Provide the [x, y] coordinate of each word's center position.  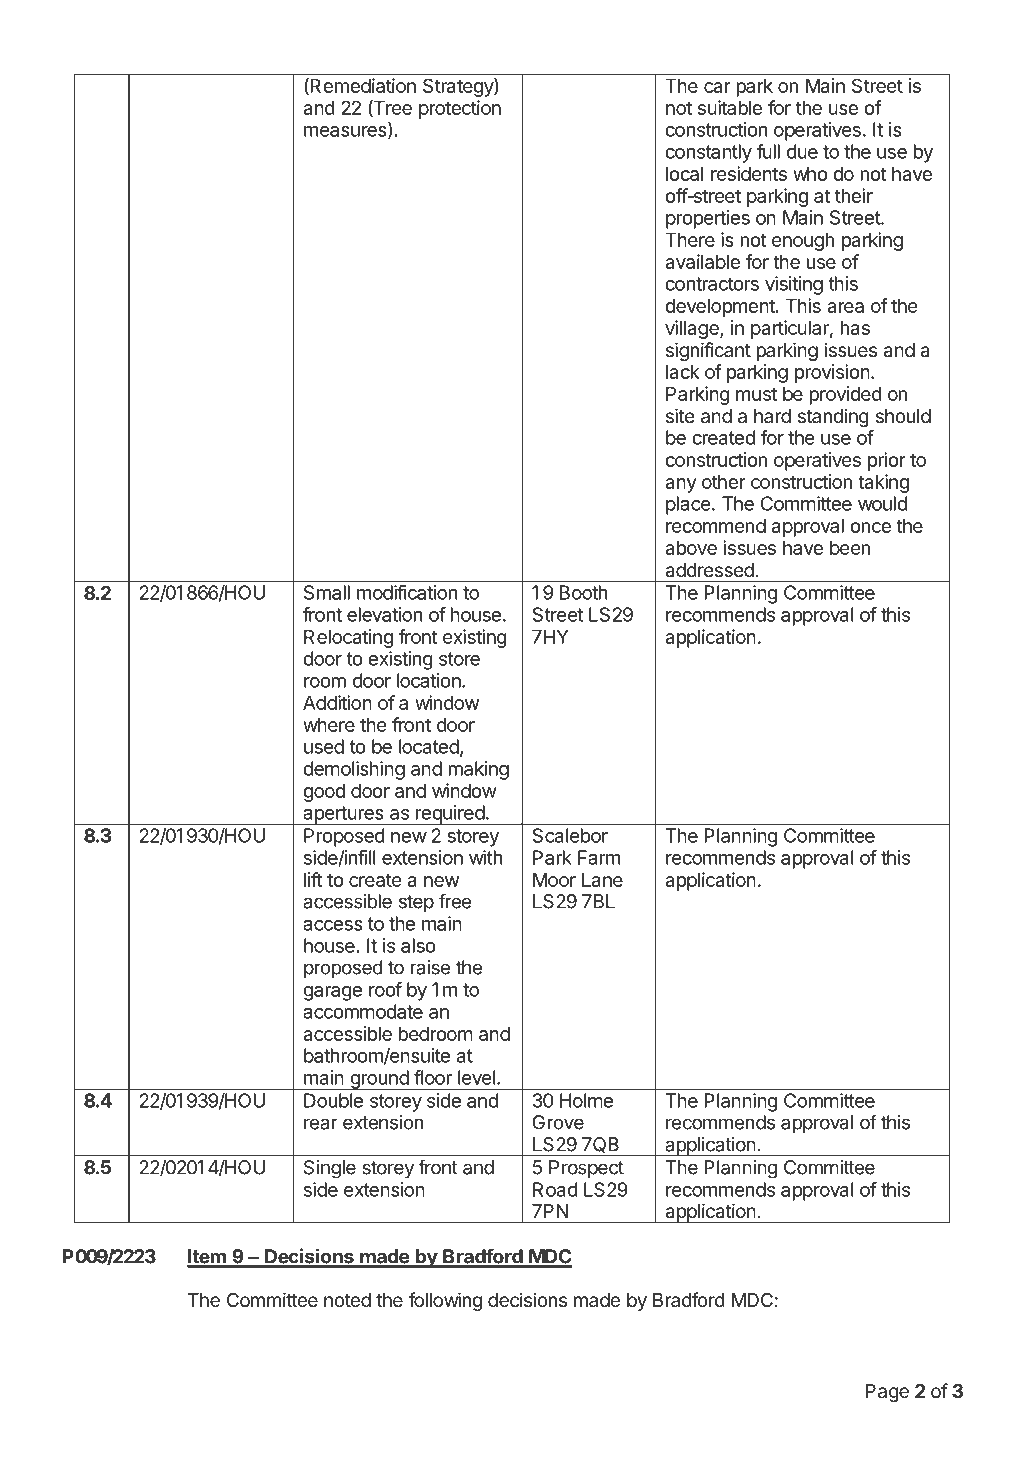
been [850, 547]
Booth [583, 592]
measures [346, 132]
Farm [599, 857]
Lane [602, 879]
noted [347, 1300]
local [684, 173]
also [418, 945]
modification [407, 592]
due [802, 151]
